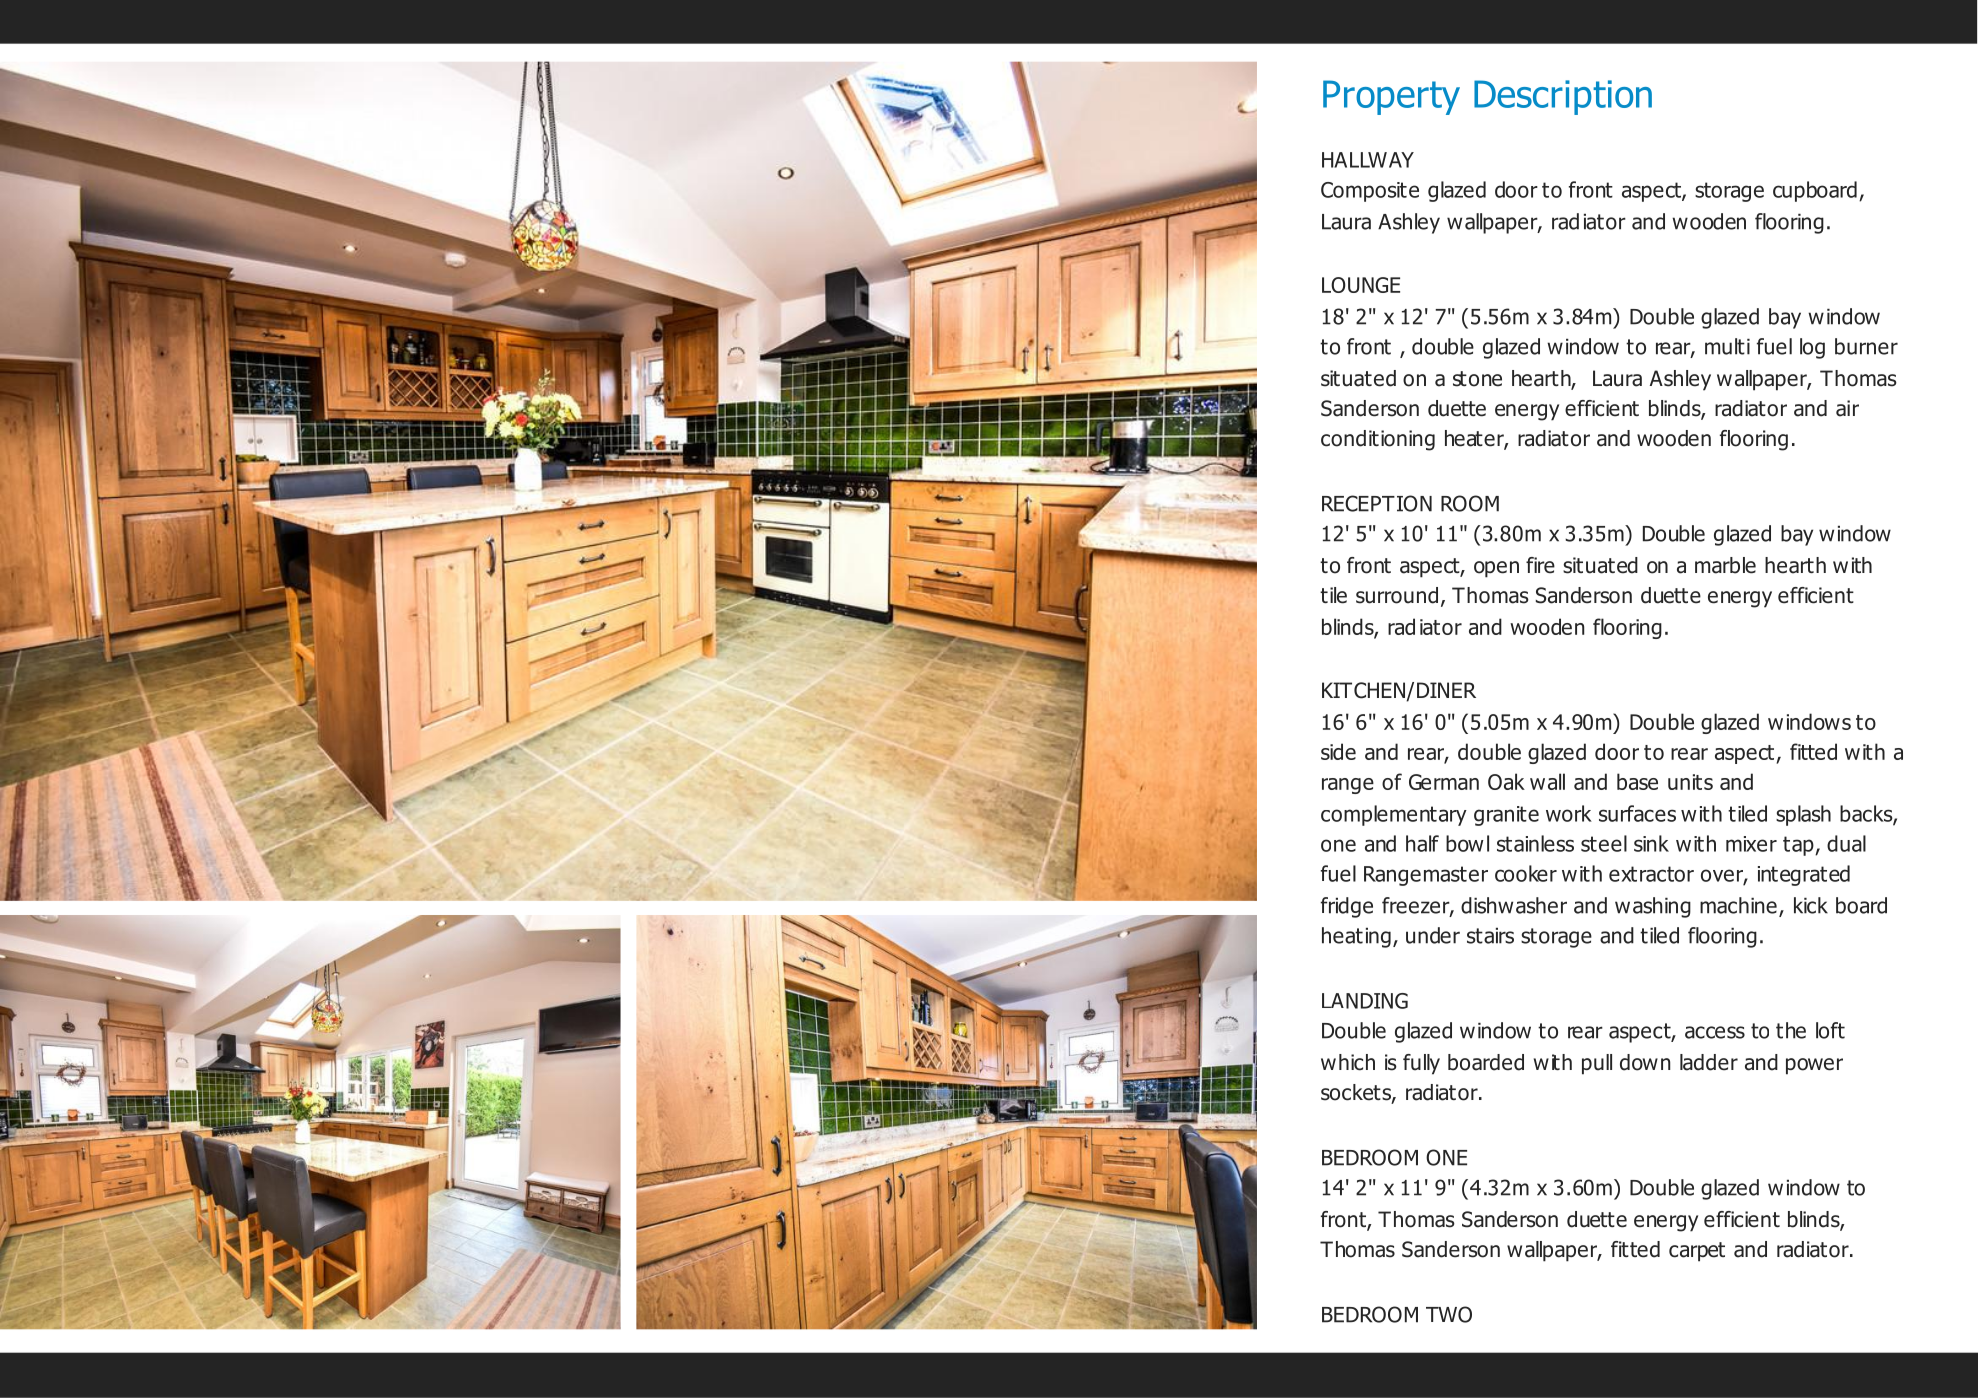 The width and height of the page is (1978, 1398). Describe the element at coordinates (1391, 97) in the page. I see `Property` at that location.
